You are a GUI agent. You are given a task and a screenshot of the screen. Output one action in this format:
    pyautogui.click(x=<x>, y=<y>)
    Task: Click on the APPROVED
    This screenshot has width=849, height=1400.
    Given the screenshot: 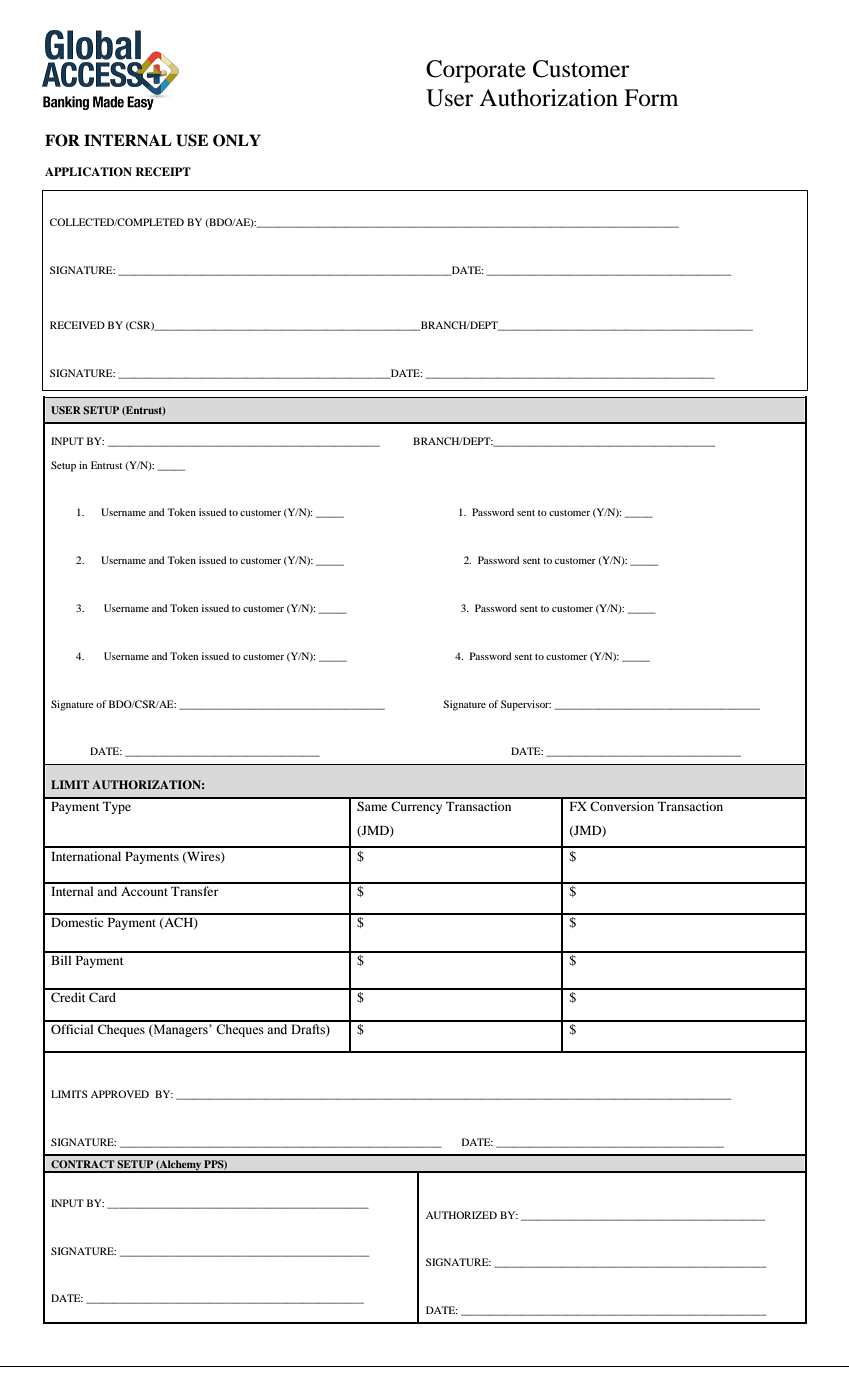 What is the action you would take?
    pyautogui.click(x=120, y=1094)
